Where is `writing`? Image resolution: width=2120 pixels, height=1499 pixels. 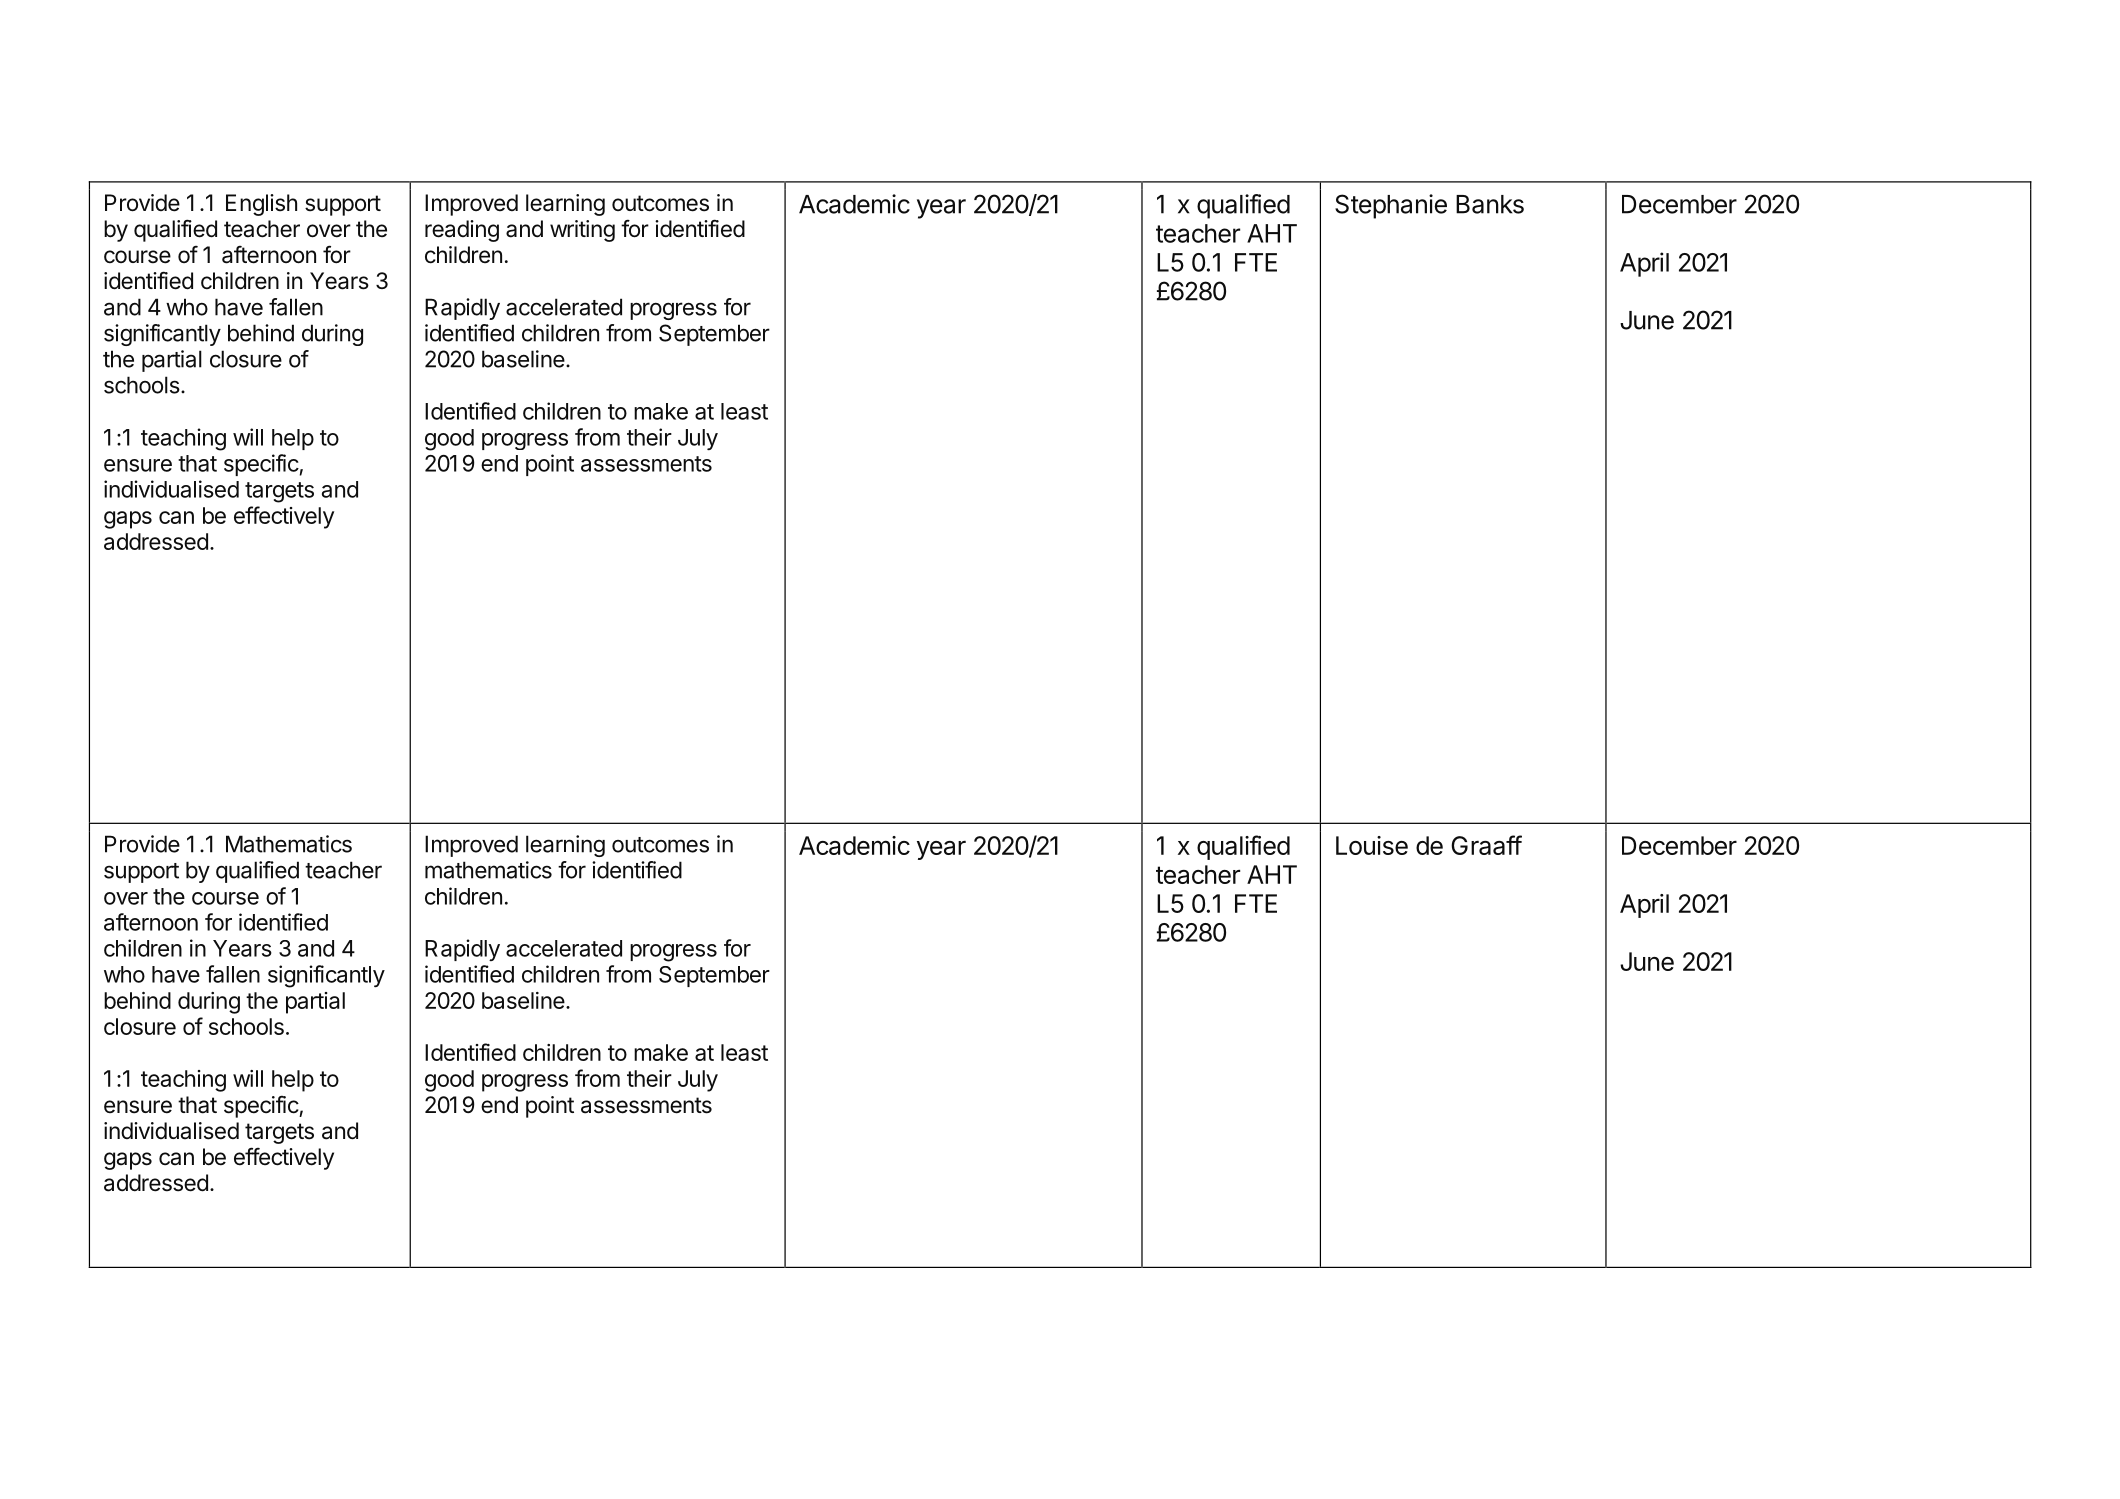
writing is located at coordinates (582, 231).
